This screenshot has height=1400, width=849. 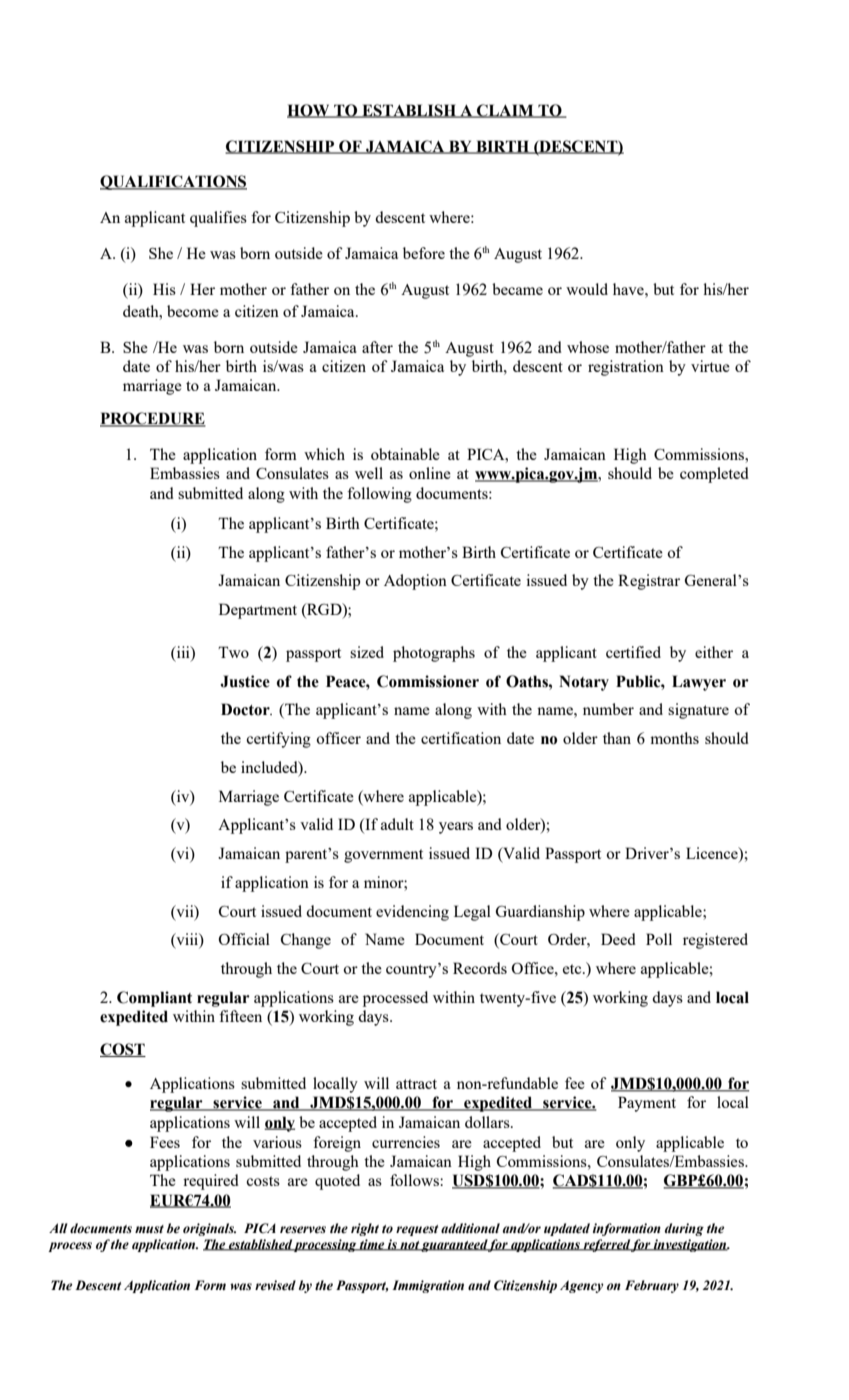 I want to click on originals, so click(x=209, y=1229).
